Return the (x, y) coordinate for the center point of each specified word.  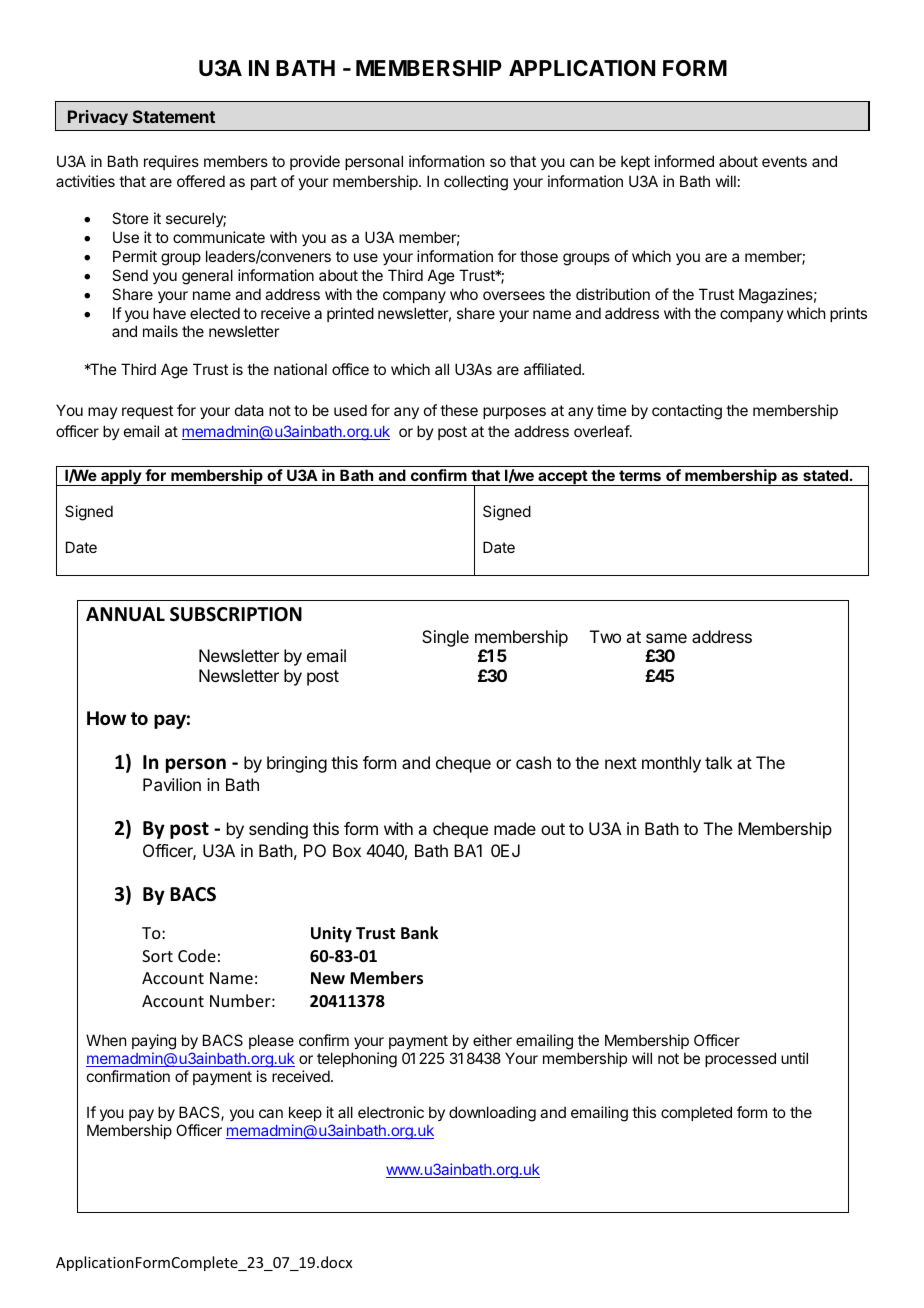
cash (533, 762)
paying (154, 1043)
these (459, 410)
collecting (476, 183)
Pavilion (172, 784)
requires (171, 162)
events (784, 161)
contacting (687, 412)
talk (718, 762)
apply (121, 477)
